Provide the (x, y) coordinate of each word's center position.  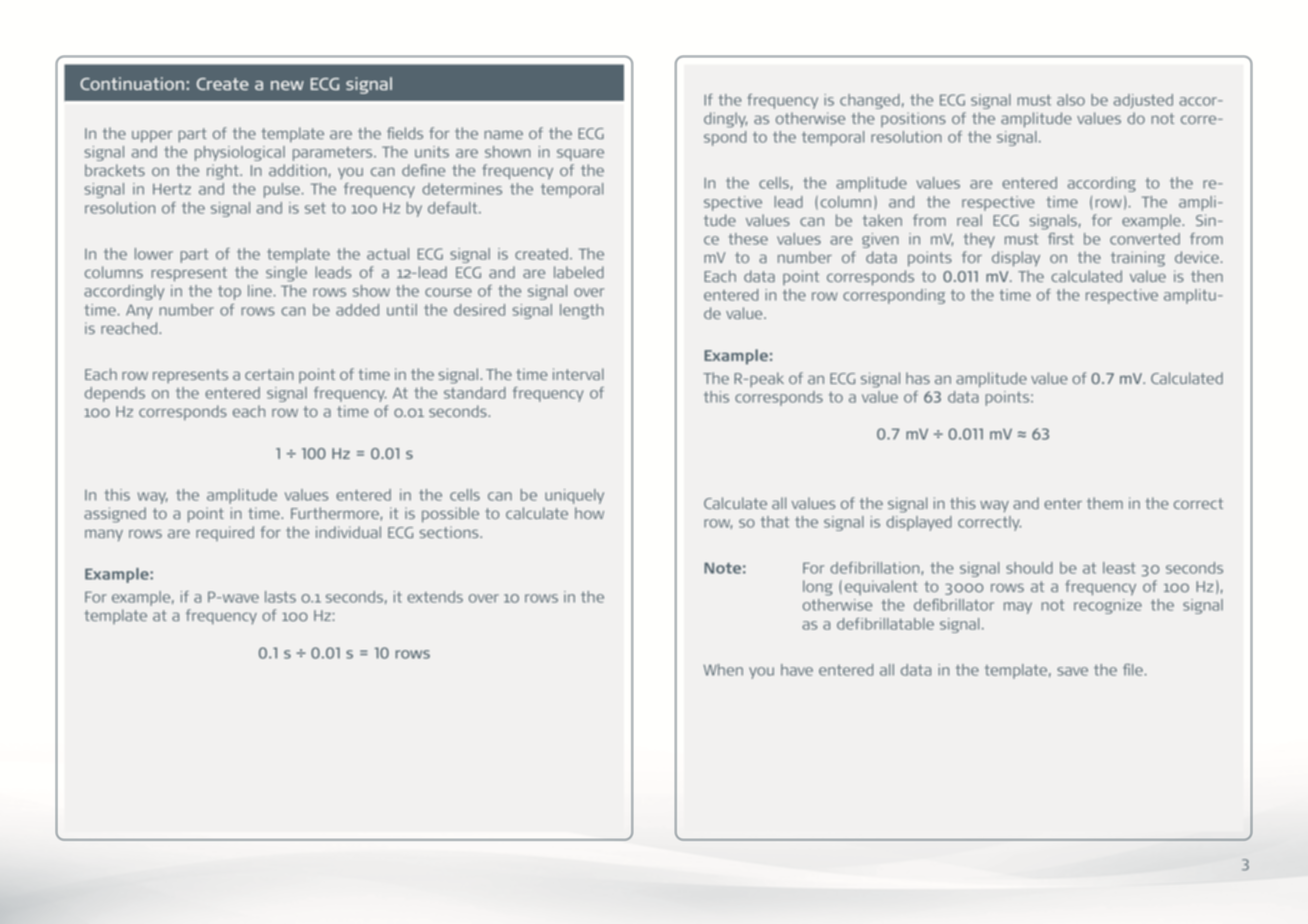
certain (269, 374)
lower (154, 254)
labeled (579, 272)
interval (578, 374)
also (1071, 100)
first (1061, 239)
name (503, 134)
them (1105, 503)
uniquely (574, 496)
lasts (280, 597)
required (225, 533)
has (918, 378)
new (287, 85)
